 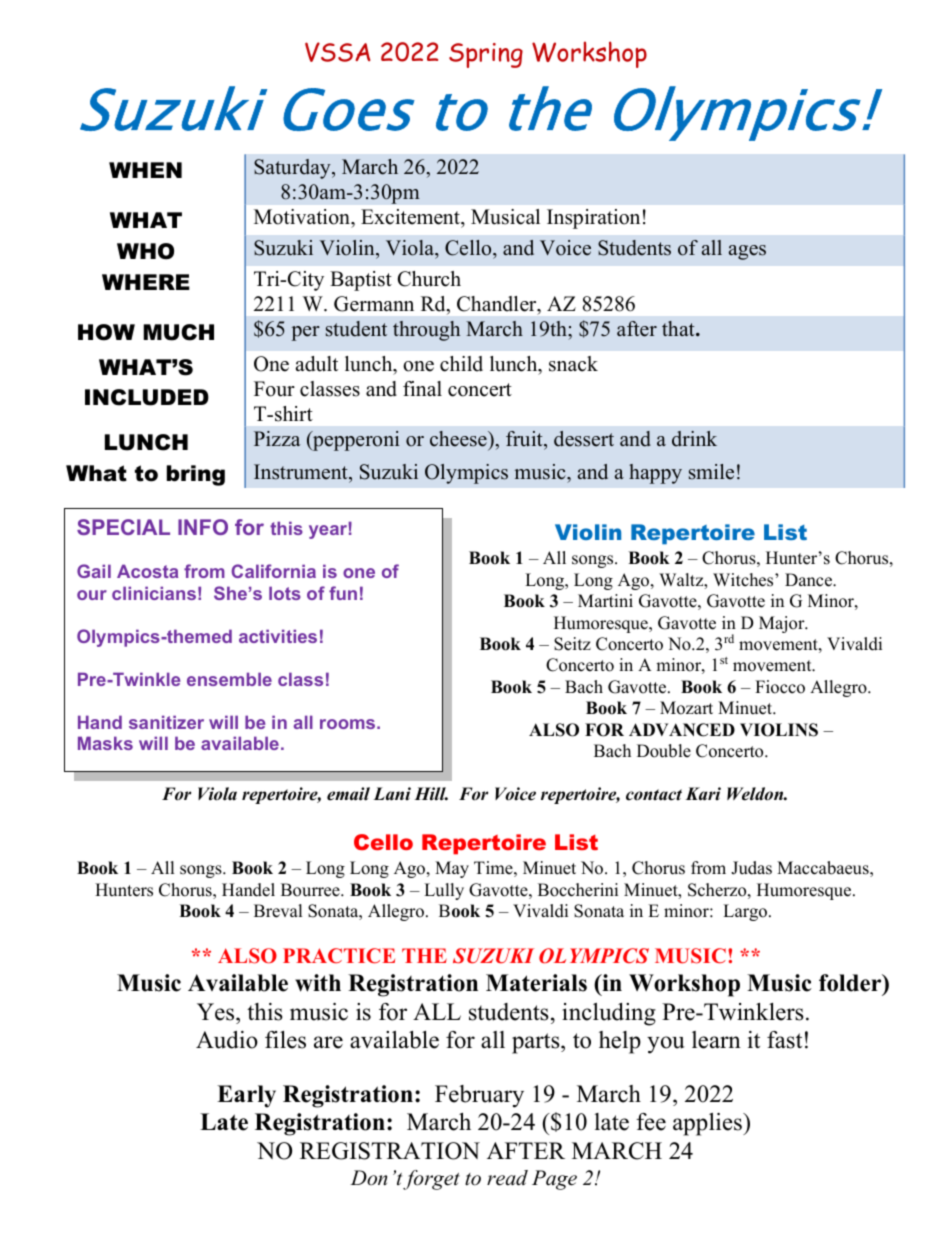 What do you see at coordinates (145, 170) in the screenshot?
I see `WHEN` at bounding box center [145, 170].
